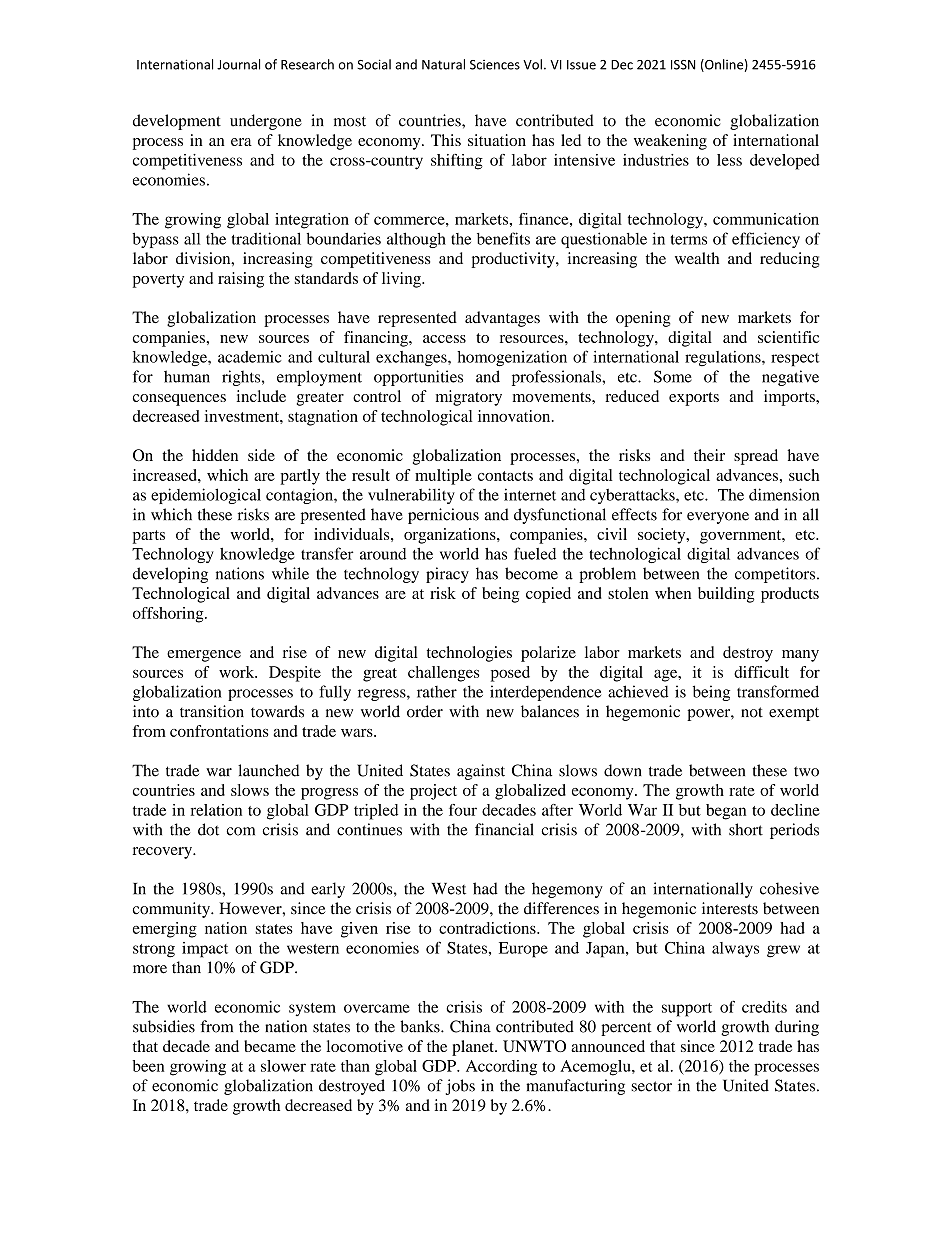 This screenshot has height=1233, width=952. What do you see at coordinates (481, 772) in the screenshot?
I see `against` at bounding box center [481, 772].
